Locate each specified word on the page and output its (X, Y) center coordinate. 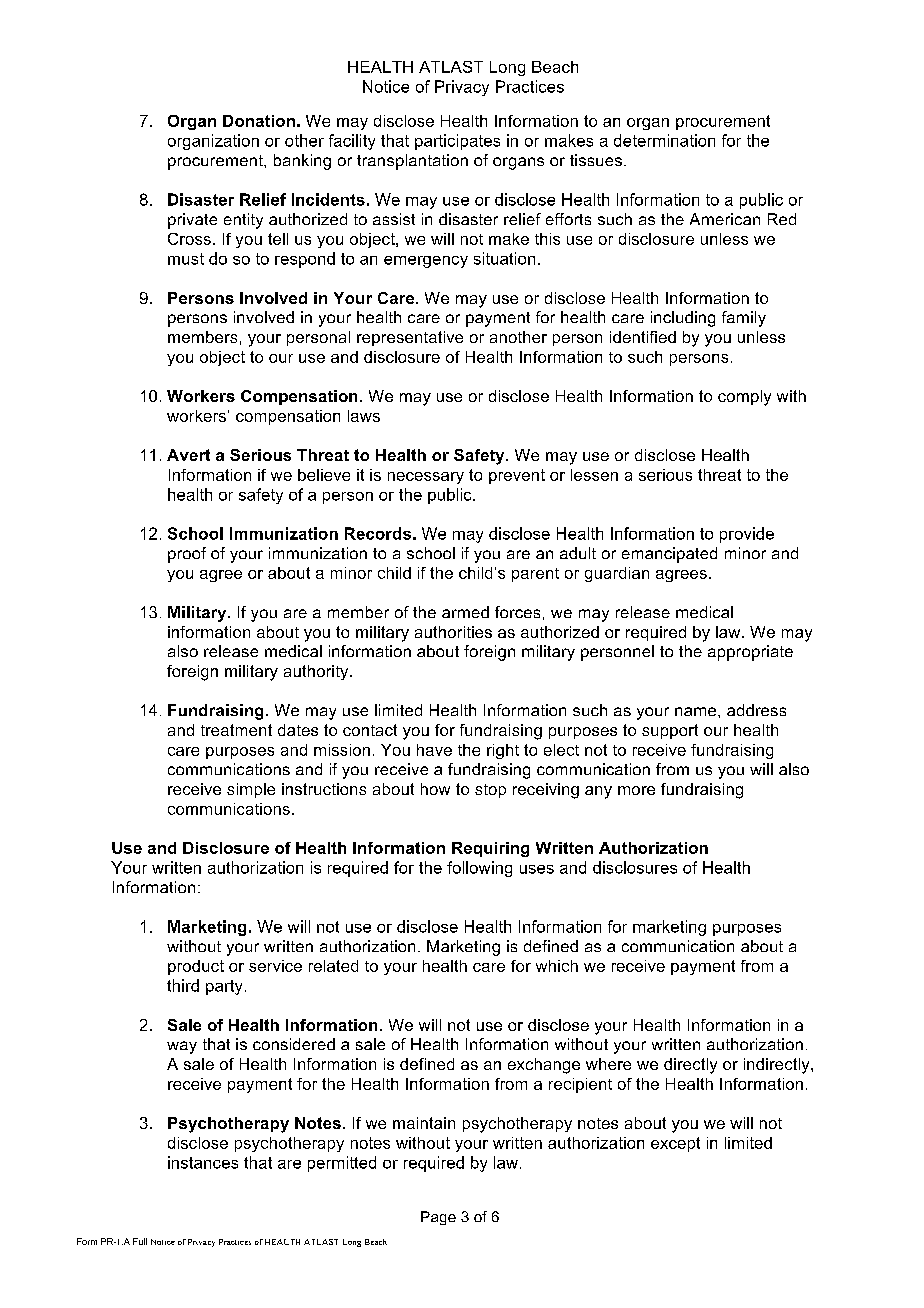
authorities (453, 632)
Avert (188, 455)
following (479, 869)
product (196, 967)
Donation (259, 121)
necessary (426, 478)
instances (203, 1162)
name (697, 711)
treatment (236, 730)
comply (744, 398)
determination (664, 140)
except (675, 1144)
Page (438, 1218)
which (557, 966)
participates (457, 142)
